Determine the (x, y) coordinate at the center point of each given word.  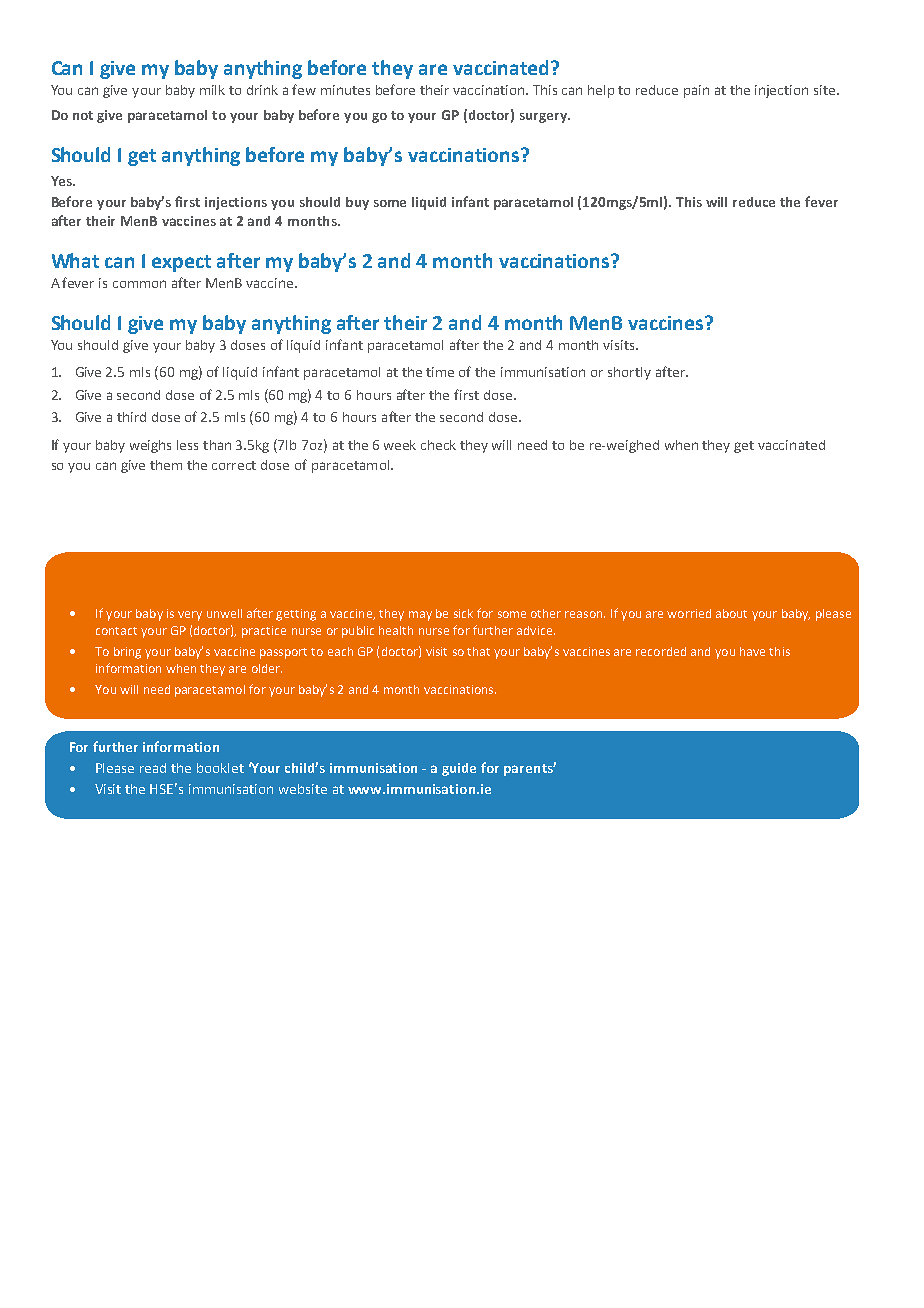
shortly (629, 373)
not (83, 115)
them (166, 465)
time (440, 372)
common (139, 284)
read (153, 768)
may (420, 616)
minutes (345, 90)
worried (689, 613)
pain (696, 91)
